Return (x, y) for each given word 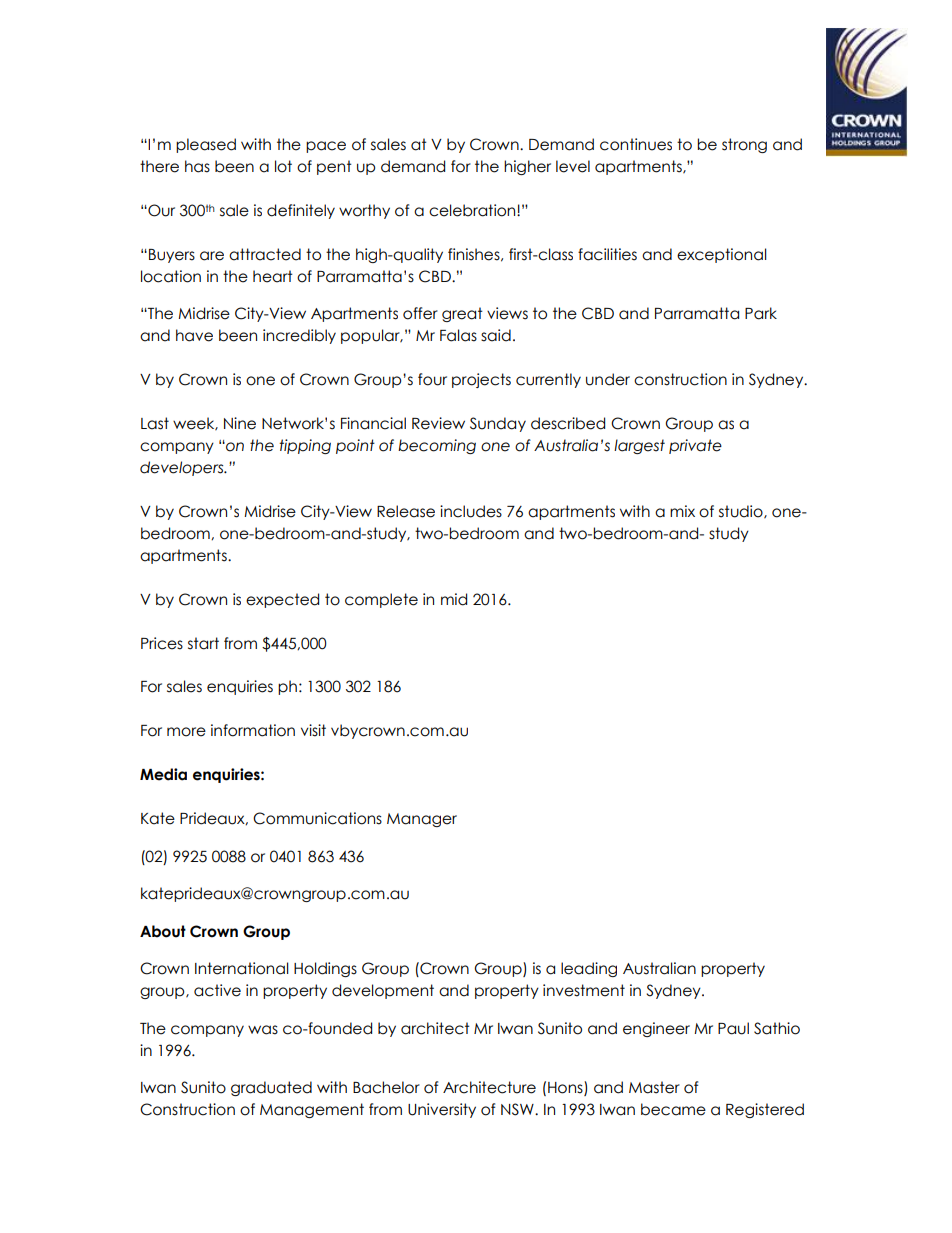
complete (381, 600)
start (203, 643)
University (442, 1110)
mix (682, 511)
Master (654, 1087)
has (197, 166)
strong (744, 145)
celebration (473, 210)
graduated (271, 1088)
